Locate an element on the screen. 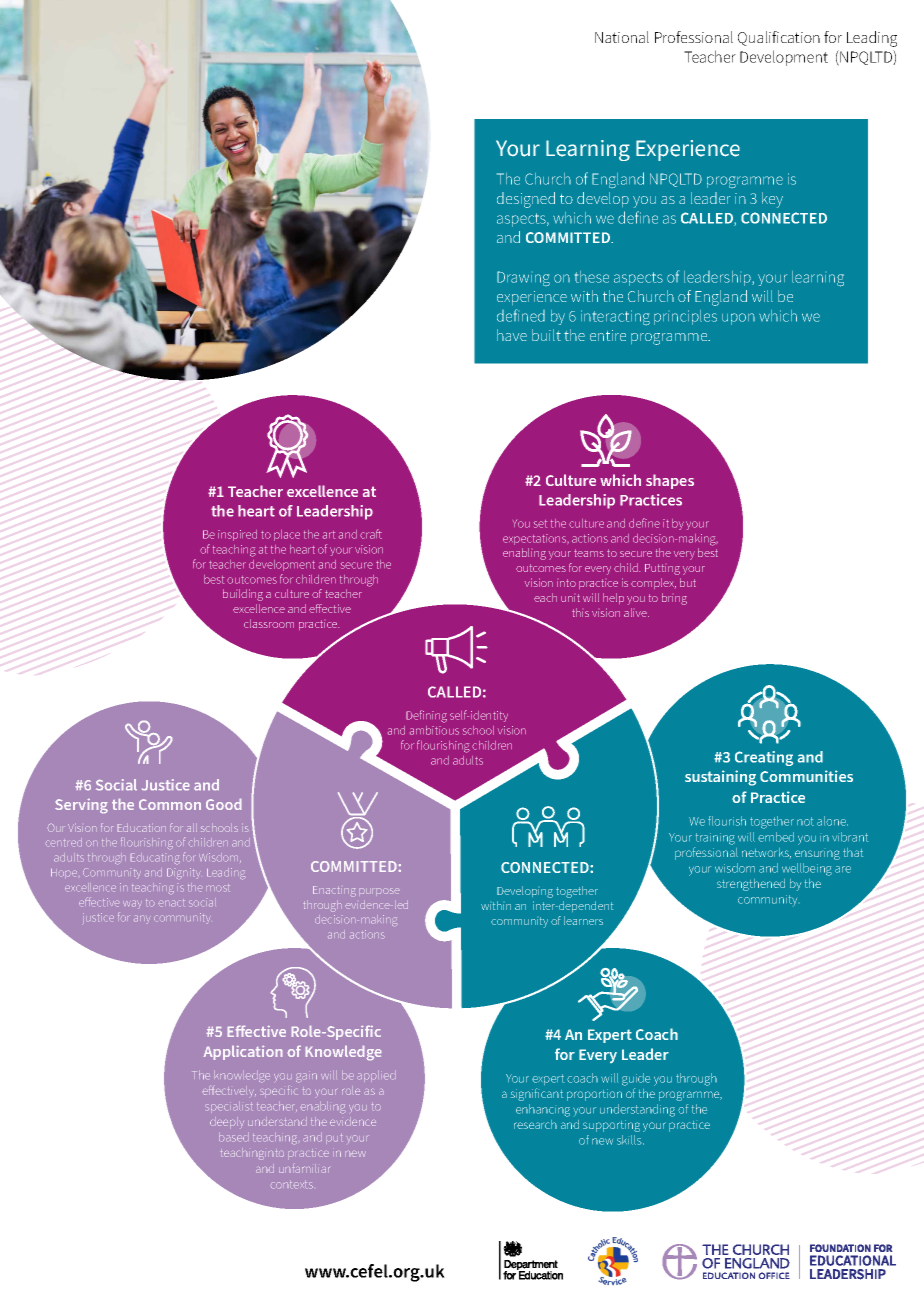  ambitious is located at coordinates (434, 730).
